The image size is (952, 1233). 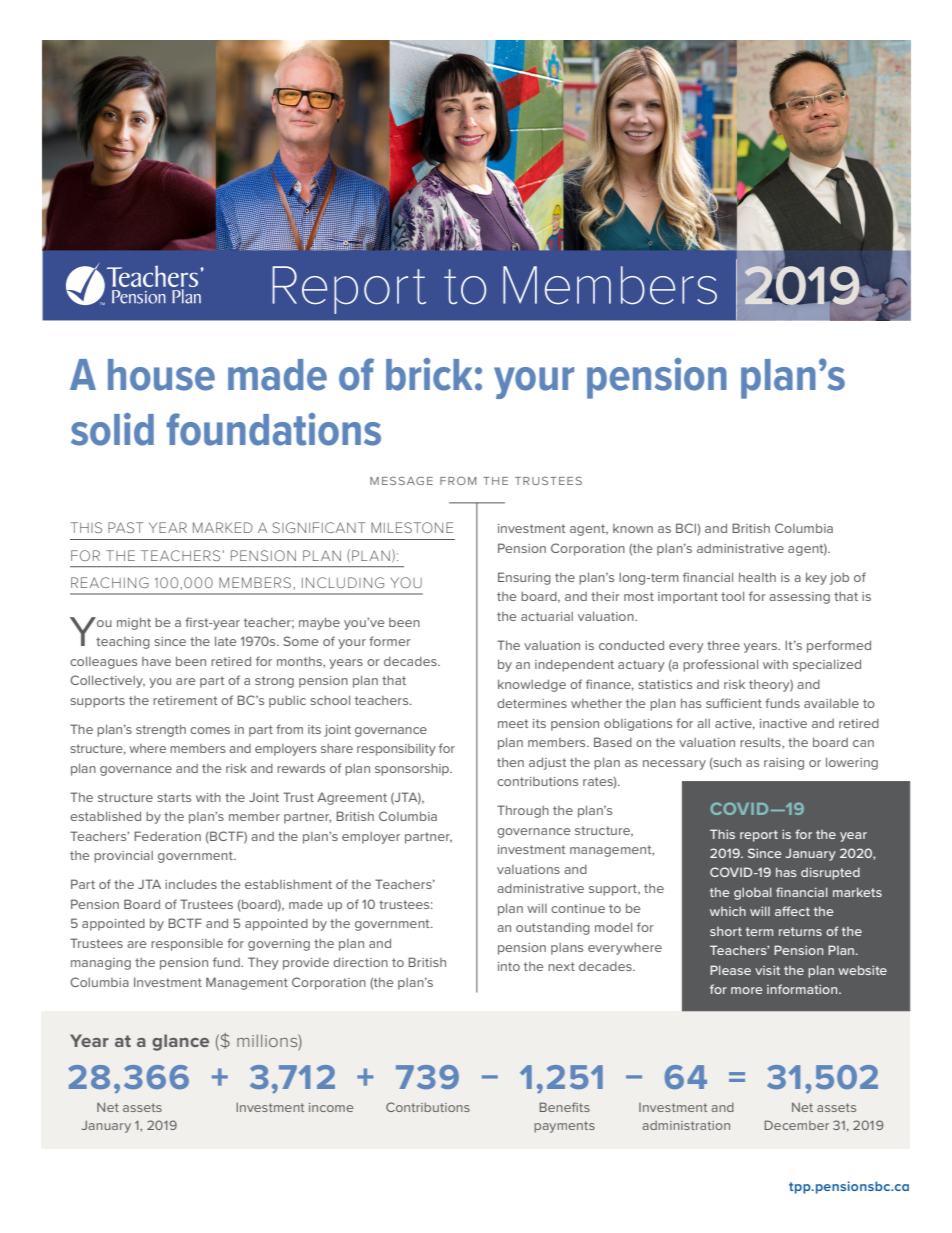 What do you see at coordinates (757, 577) in the document?
I see `health` at bounding box center [757, 577].
